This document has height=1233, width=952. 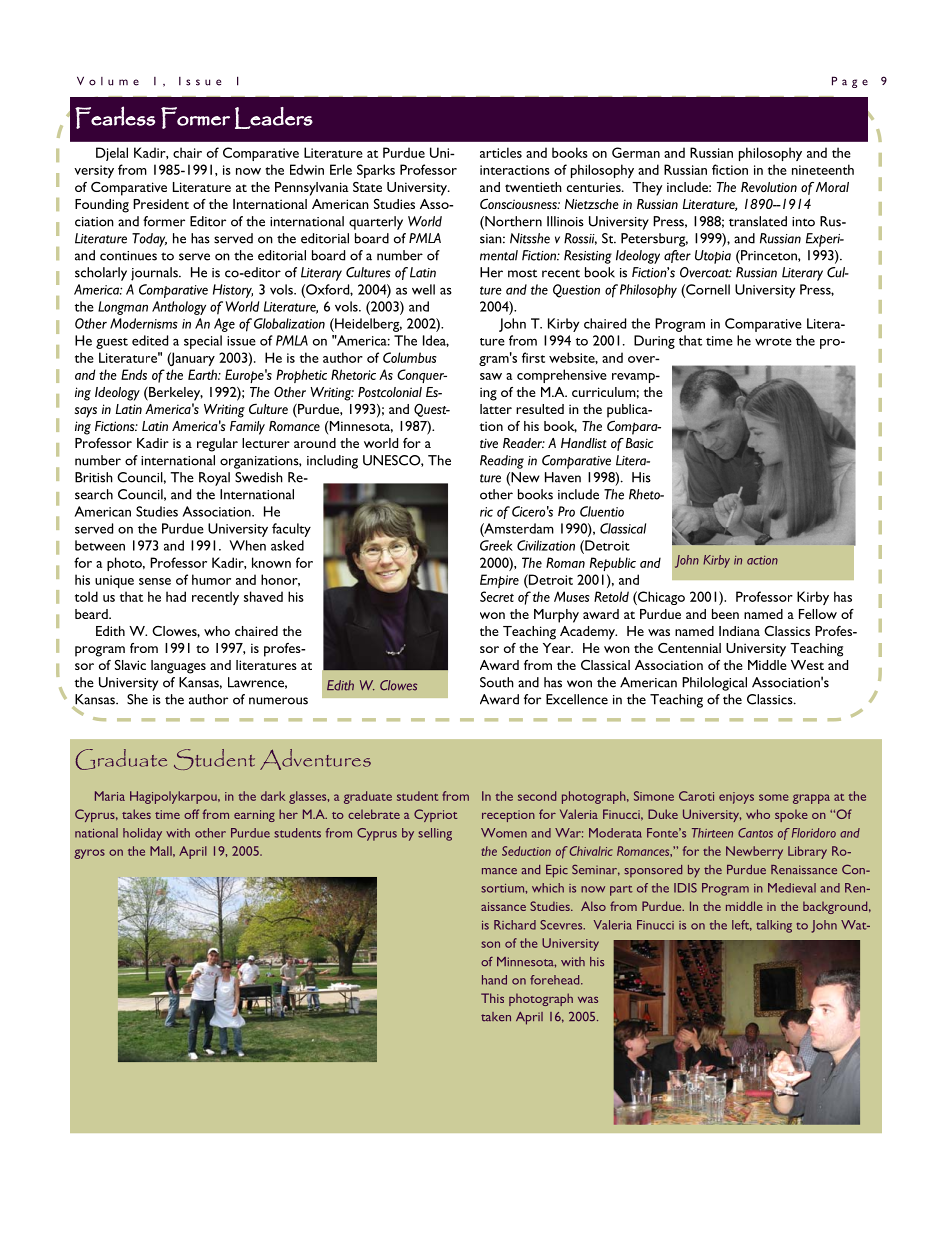 What do you see at coordinates (501, 152) in the document?
I see `articles` at bounding box center [501, 152].
